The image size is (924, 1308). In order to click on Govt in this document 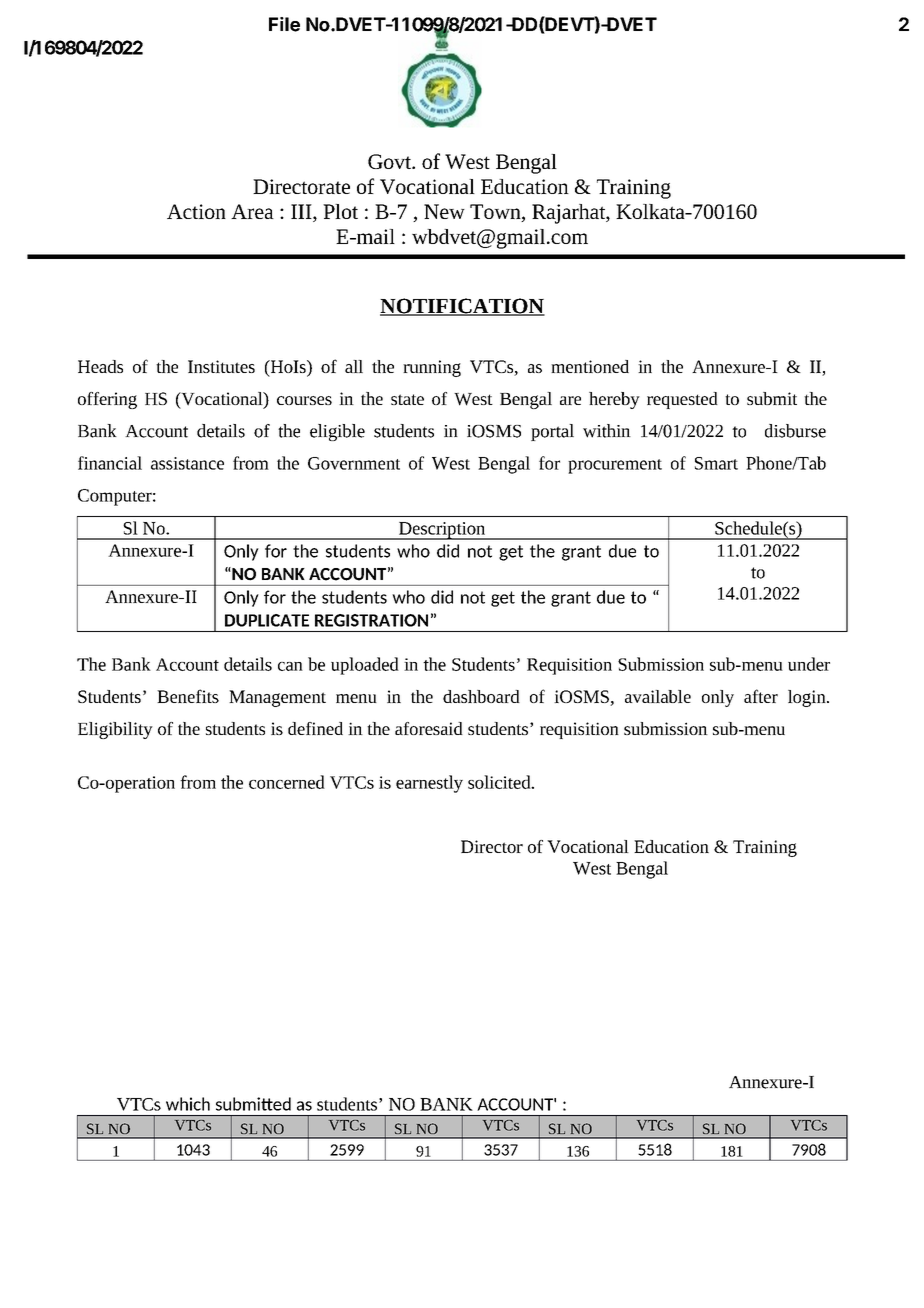, I will do `click(390, 161)`.
